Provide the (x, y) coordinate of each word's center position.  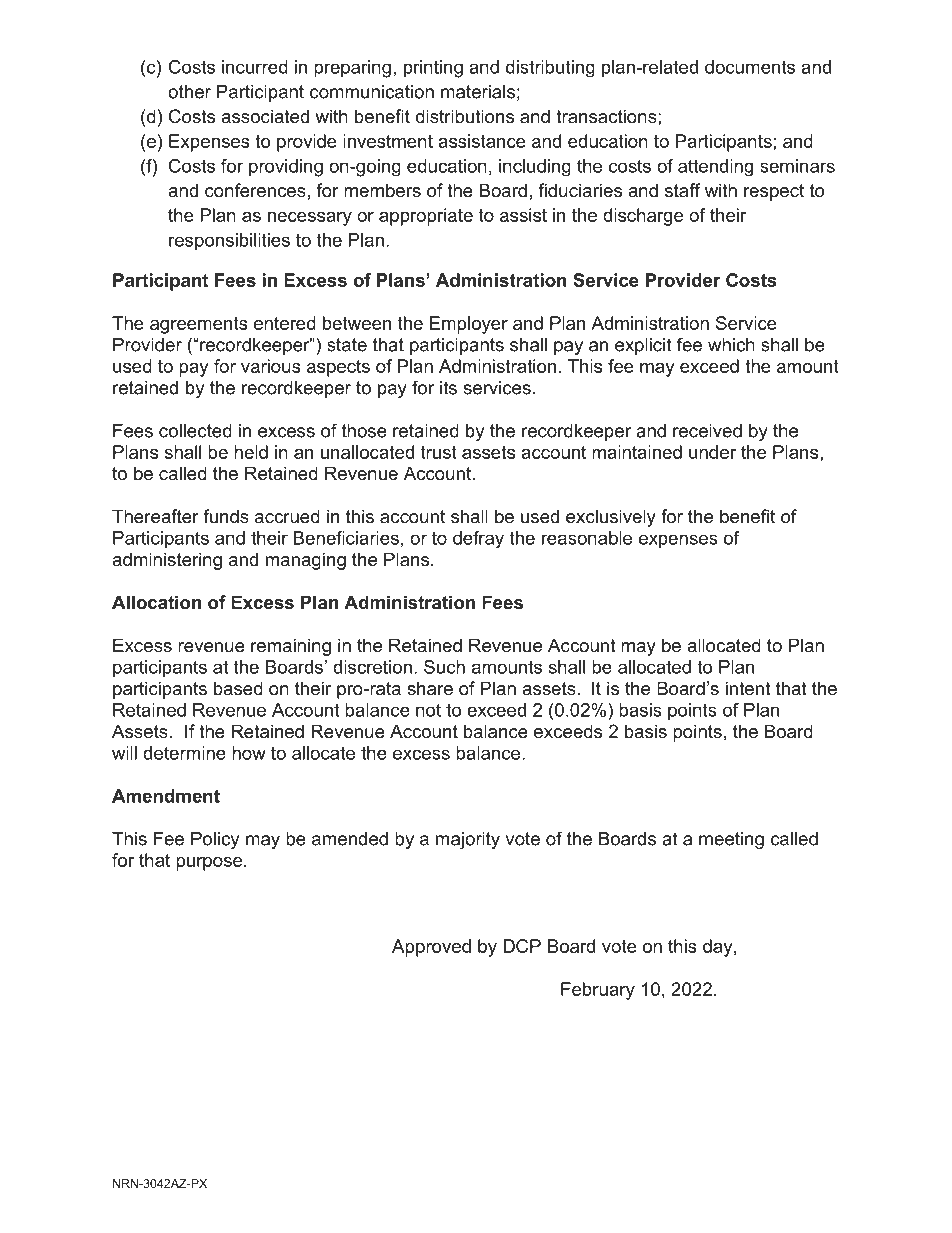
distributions (465, 116)
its (448, 388)
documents (750, 67)
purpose (209, 864)
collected (195, 431)
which (731, 345)
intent (748, 688)
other (189, 92)
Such (444, 667)
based (238, 688)
